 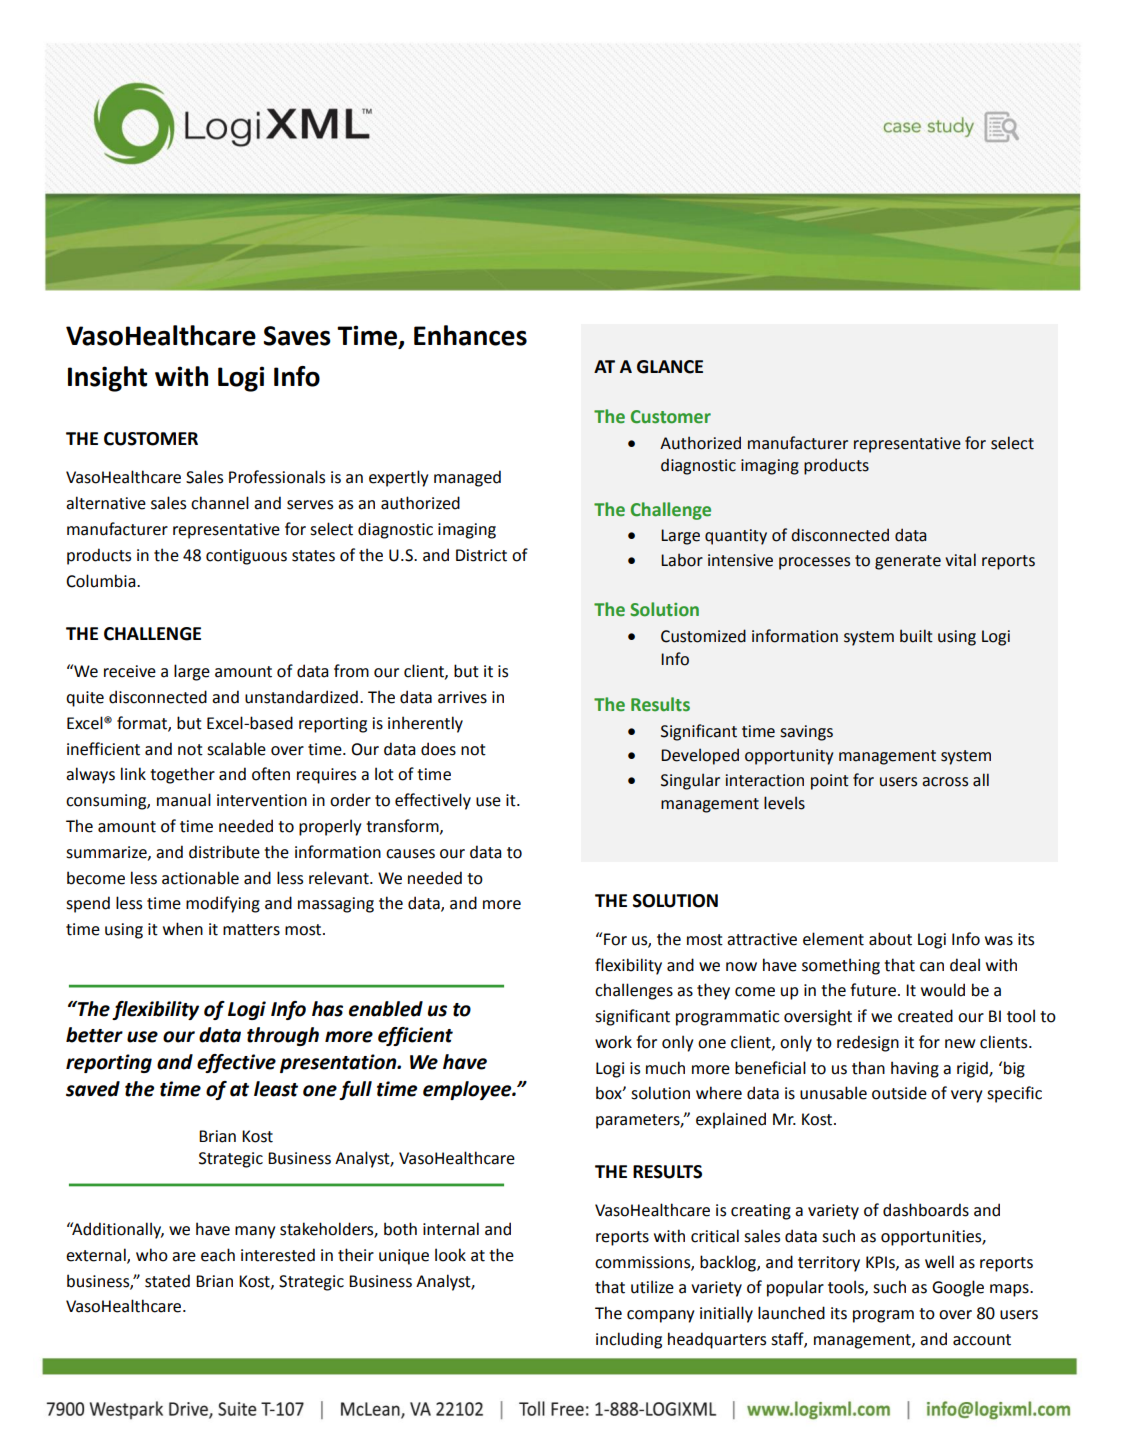 What do you see at coordinates (224, 852) in the screenshot?
I see `distribute` at bounding box center [224, 852].
